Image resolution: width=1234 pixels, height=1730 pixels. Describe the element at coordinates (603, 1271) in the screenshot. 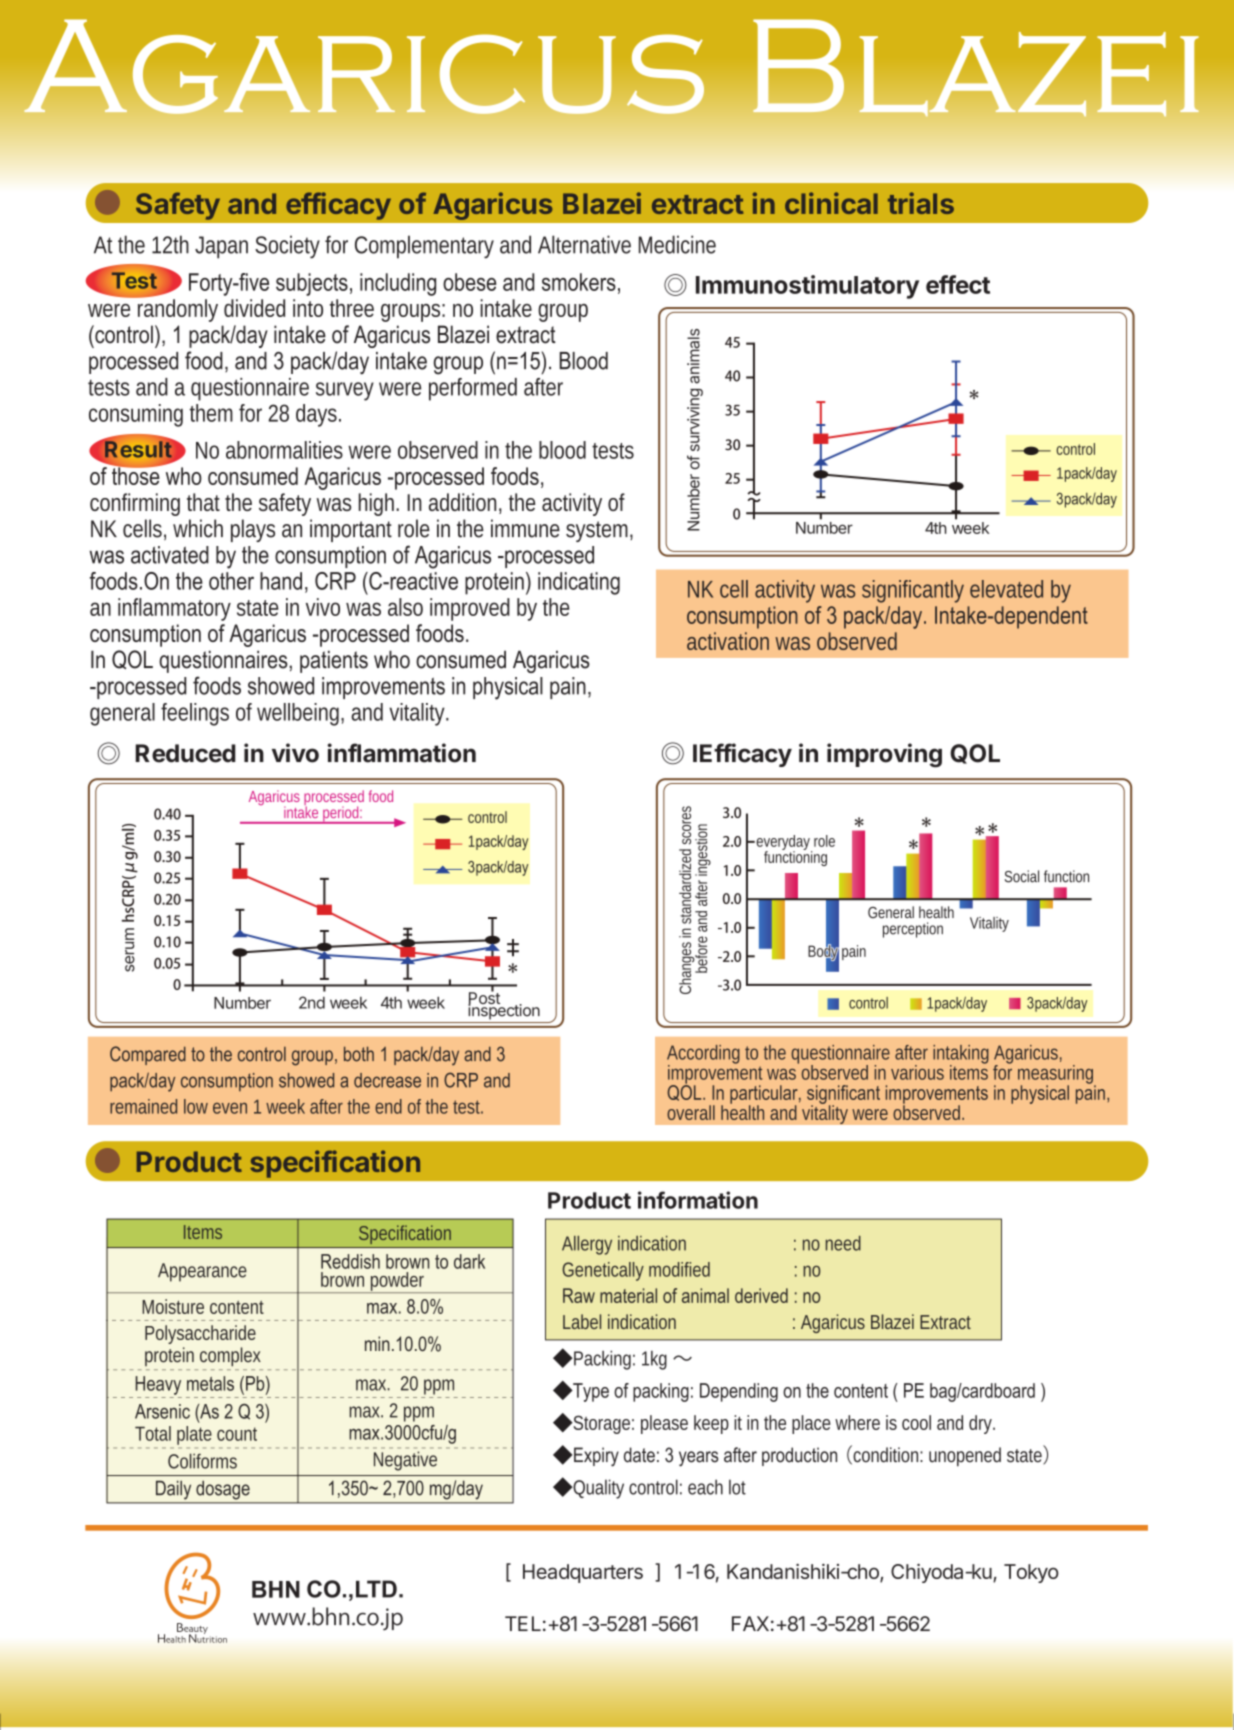

I see `Genetically` at that location.
